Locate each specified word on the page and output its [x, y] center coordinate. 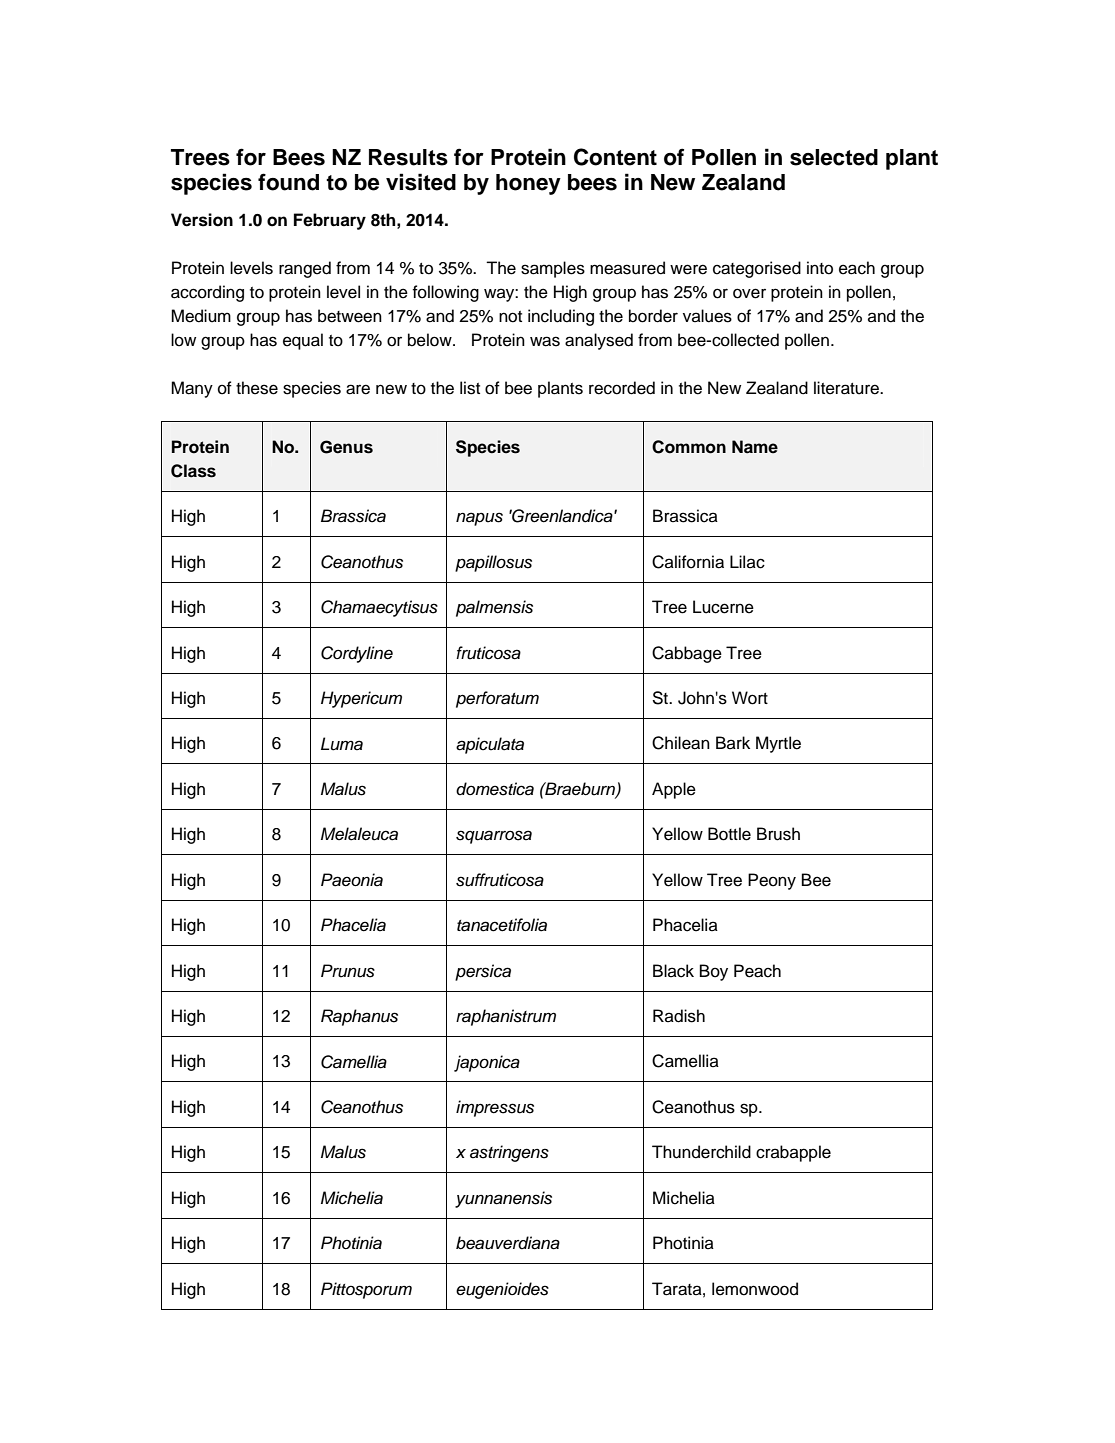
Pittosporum [366, 1290]
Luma [342, 744]
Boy [714, 972]
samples [553, 269]
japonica [487, 1063]
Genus [346, 447]
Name [755, 447]
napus [479, 519]
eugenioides [502, 1290]
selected [834, 157]
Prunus [348, 971]
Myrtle [778, 744]
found [288, 182]
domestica [495, 789]
